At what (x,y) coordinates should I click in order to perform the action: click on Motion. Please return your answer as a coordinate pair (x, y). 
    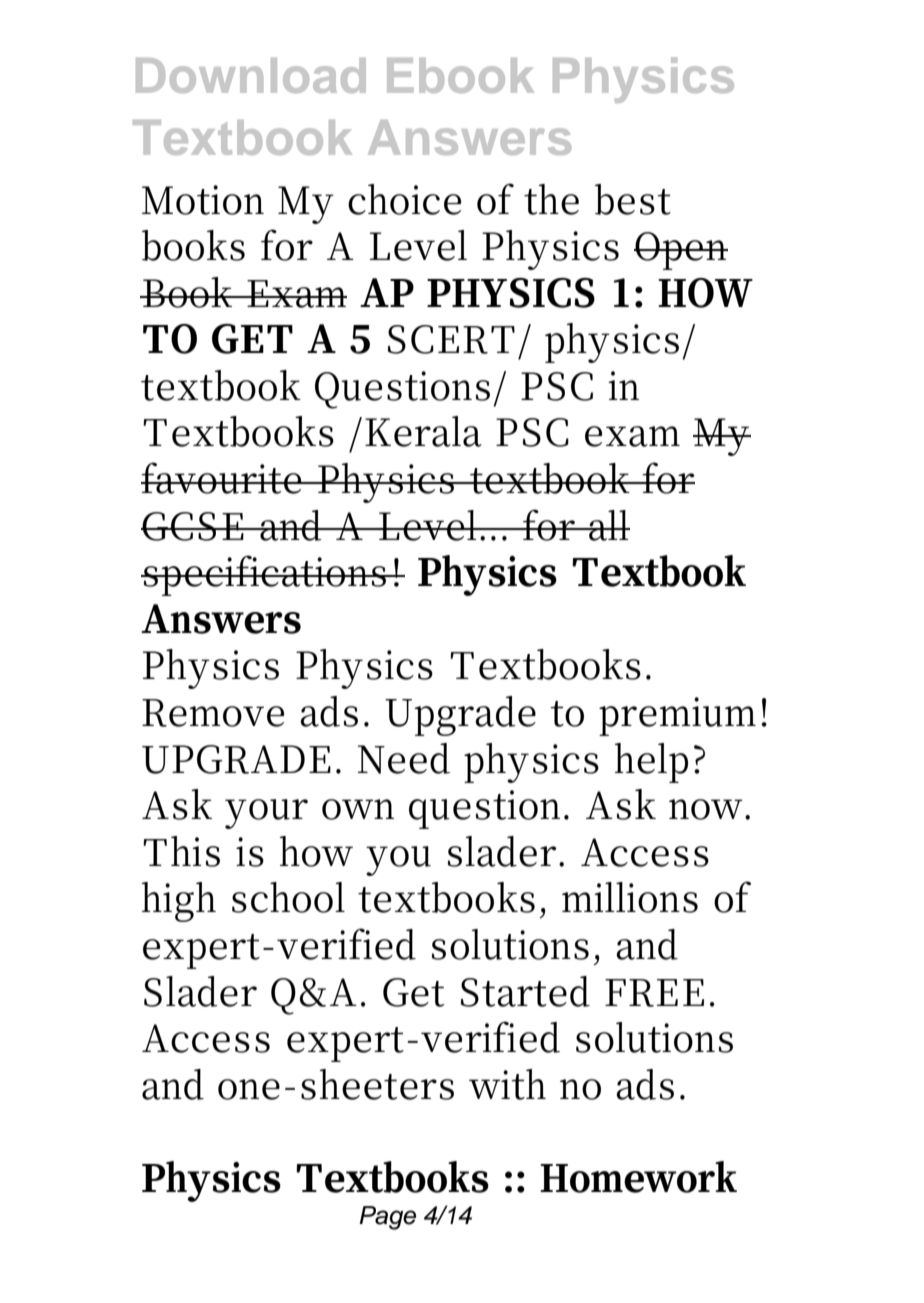
    Looking at the image, I should click on (203, 200).
